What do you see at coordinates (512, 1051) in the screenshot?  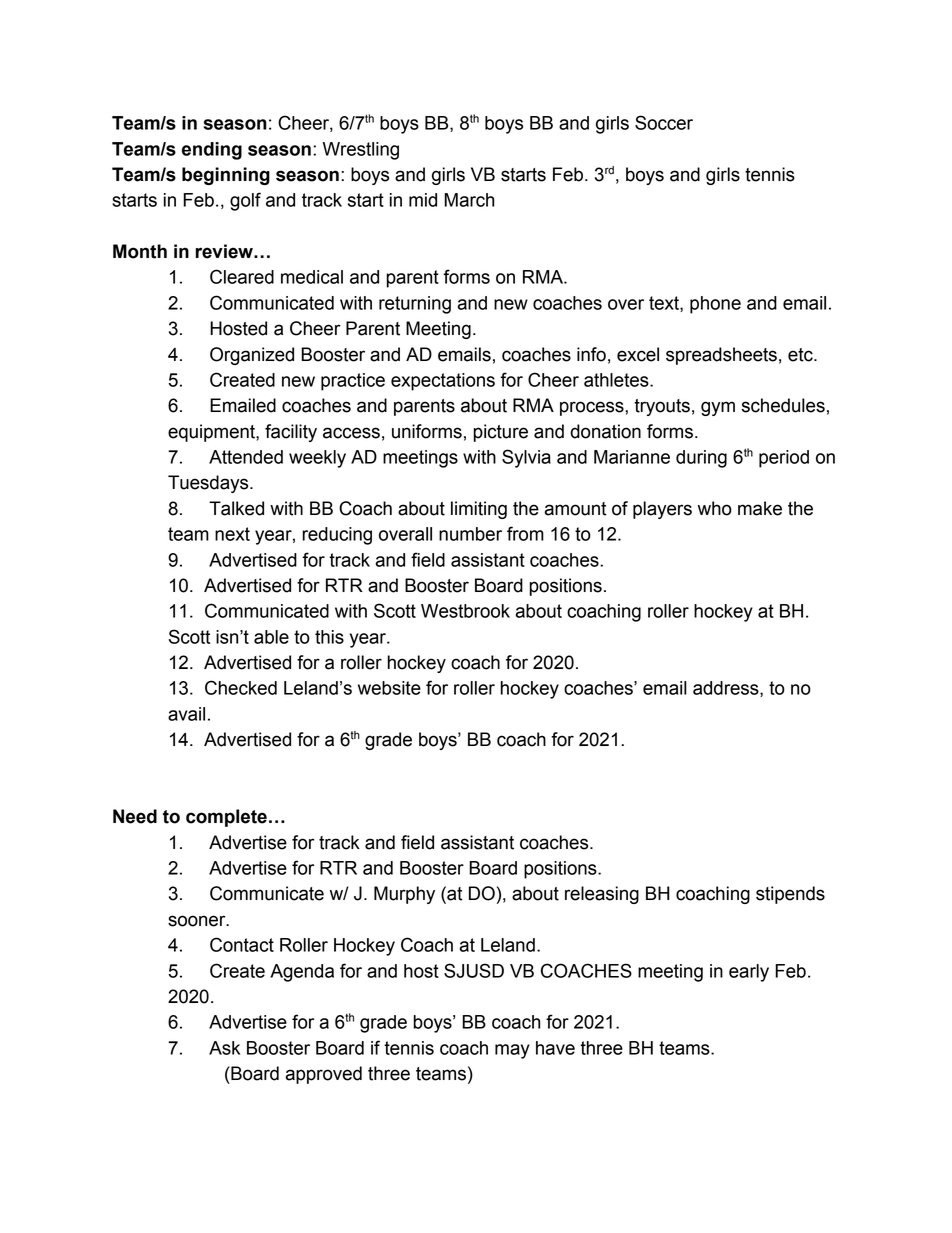 I see `may` at bounding box center [512, 1051].
